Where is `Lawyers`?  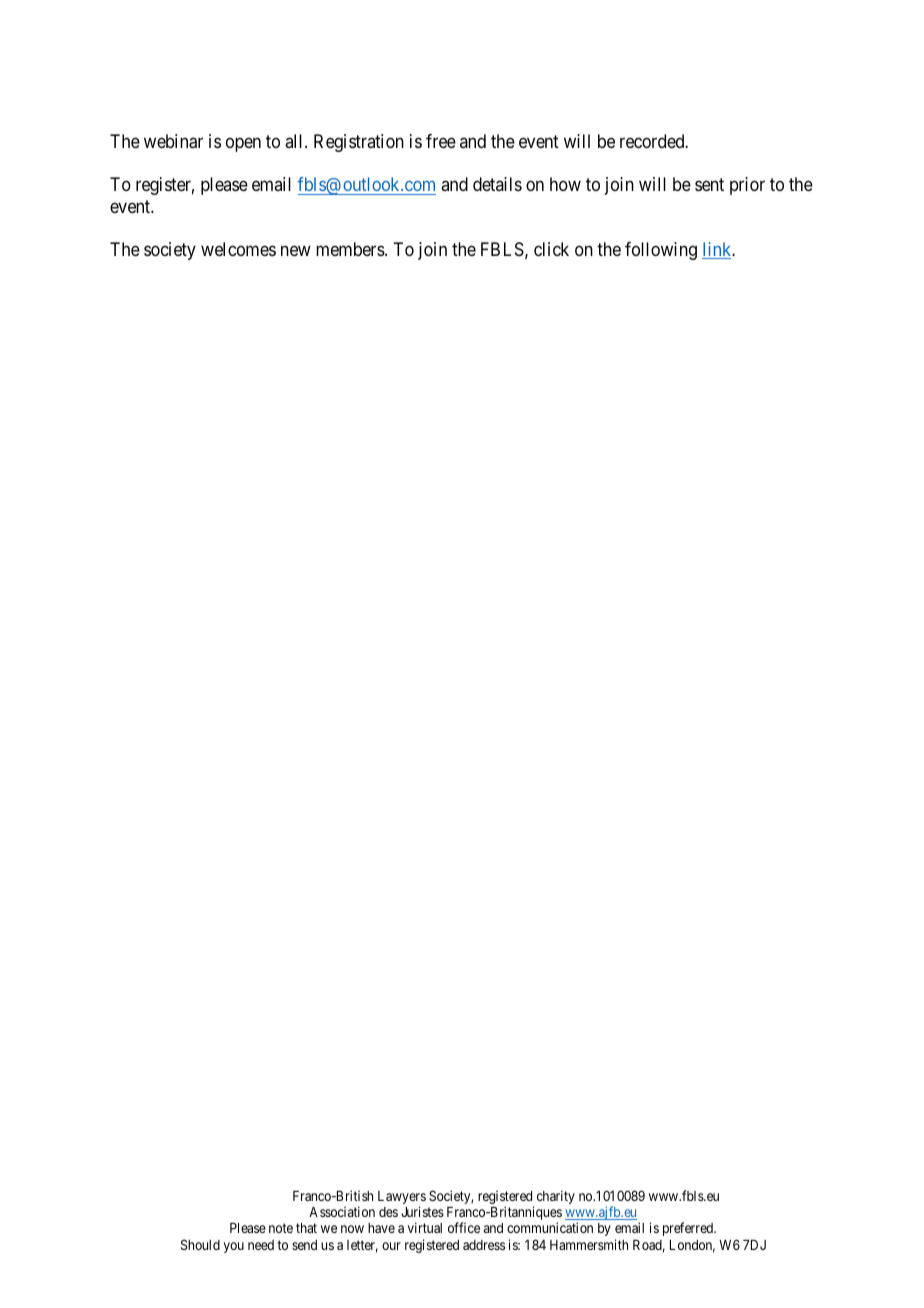
Lawyers is located at coordinates (402, 1199).
